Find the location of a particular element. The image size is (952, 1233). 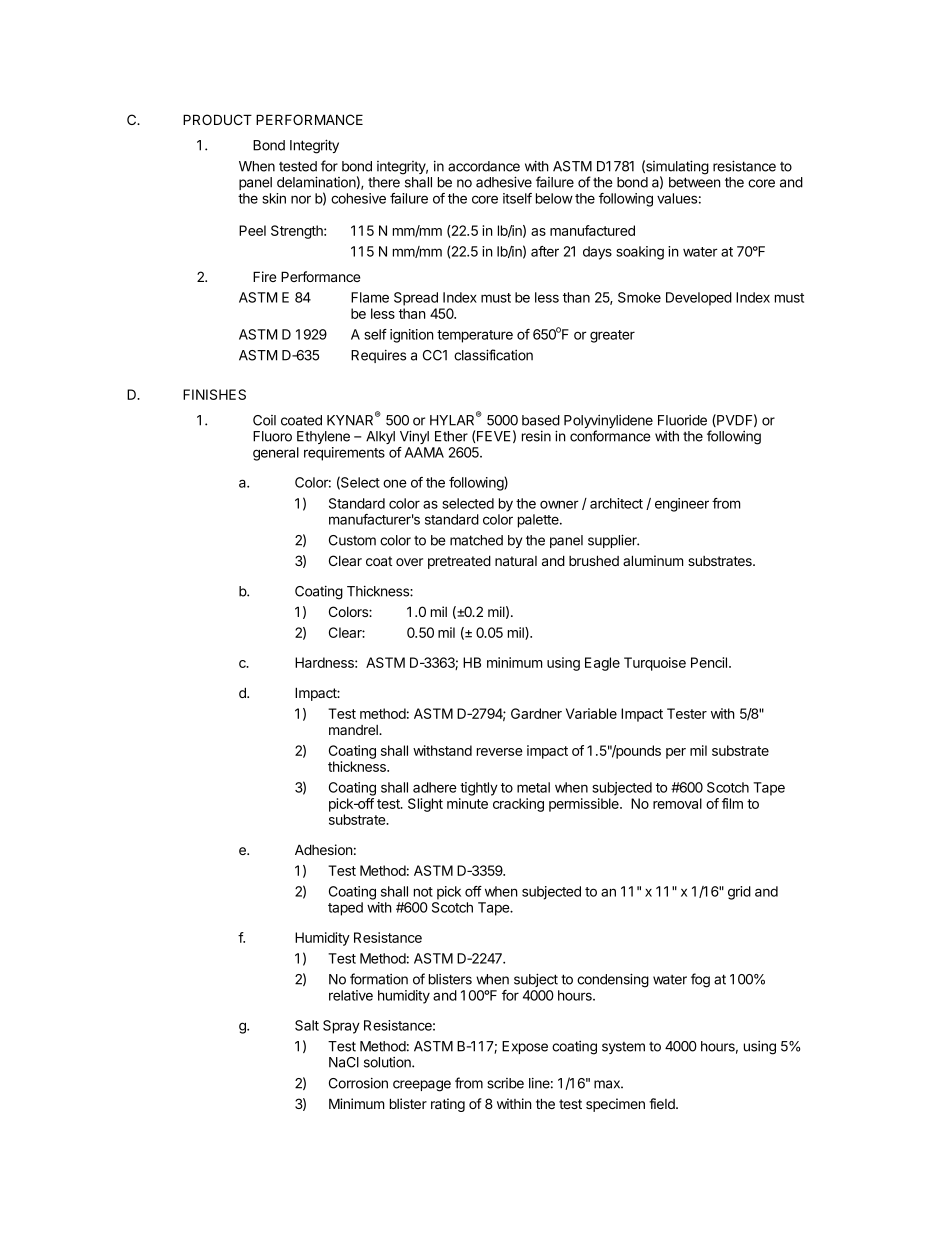

pretreated is located at coordinates (459, 562).
